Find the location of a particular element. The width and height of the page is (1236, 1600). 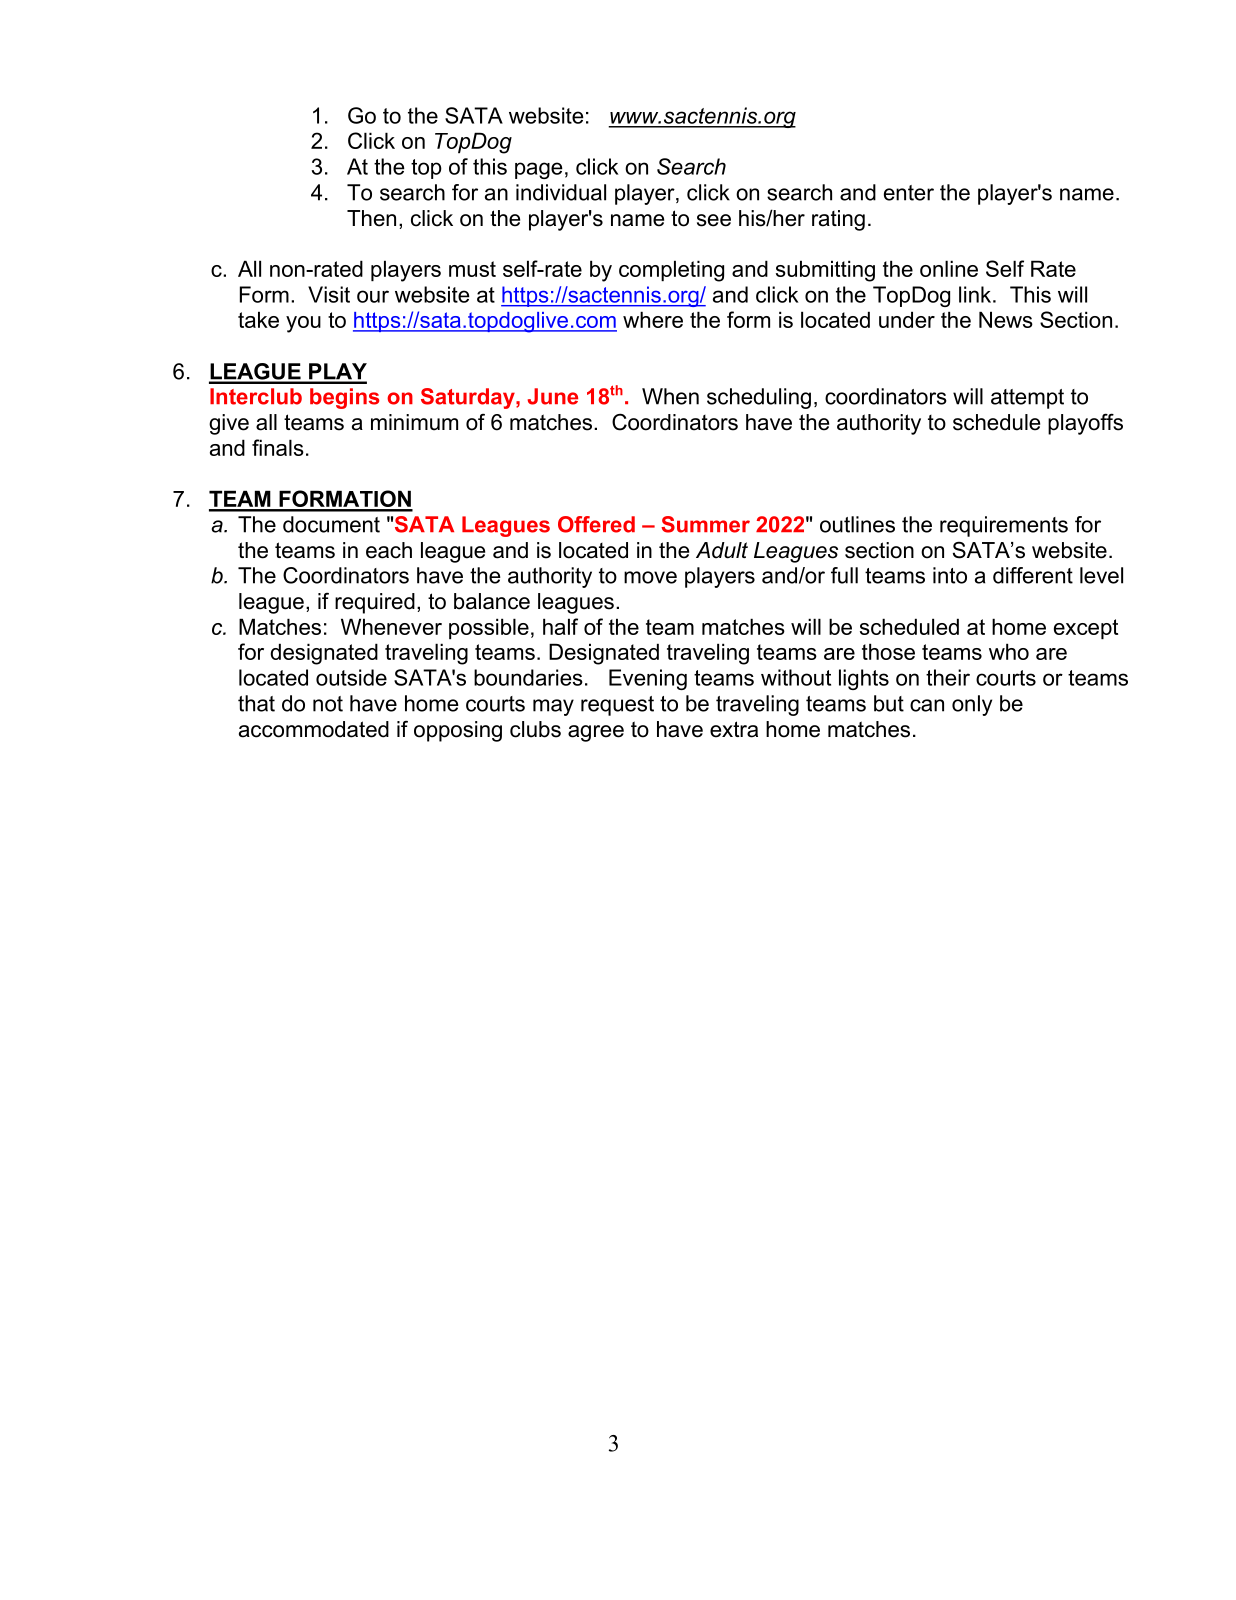

finals is located at coordinates (278, 447).
